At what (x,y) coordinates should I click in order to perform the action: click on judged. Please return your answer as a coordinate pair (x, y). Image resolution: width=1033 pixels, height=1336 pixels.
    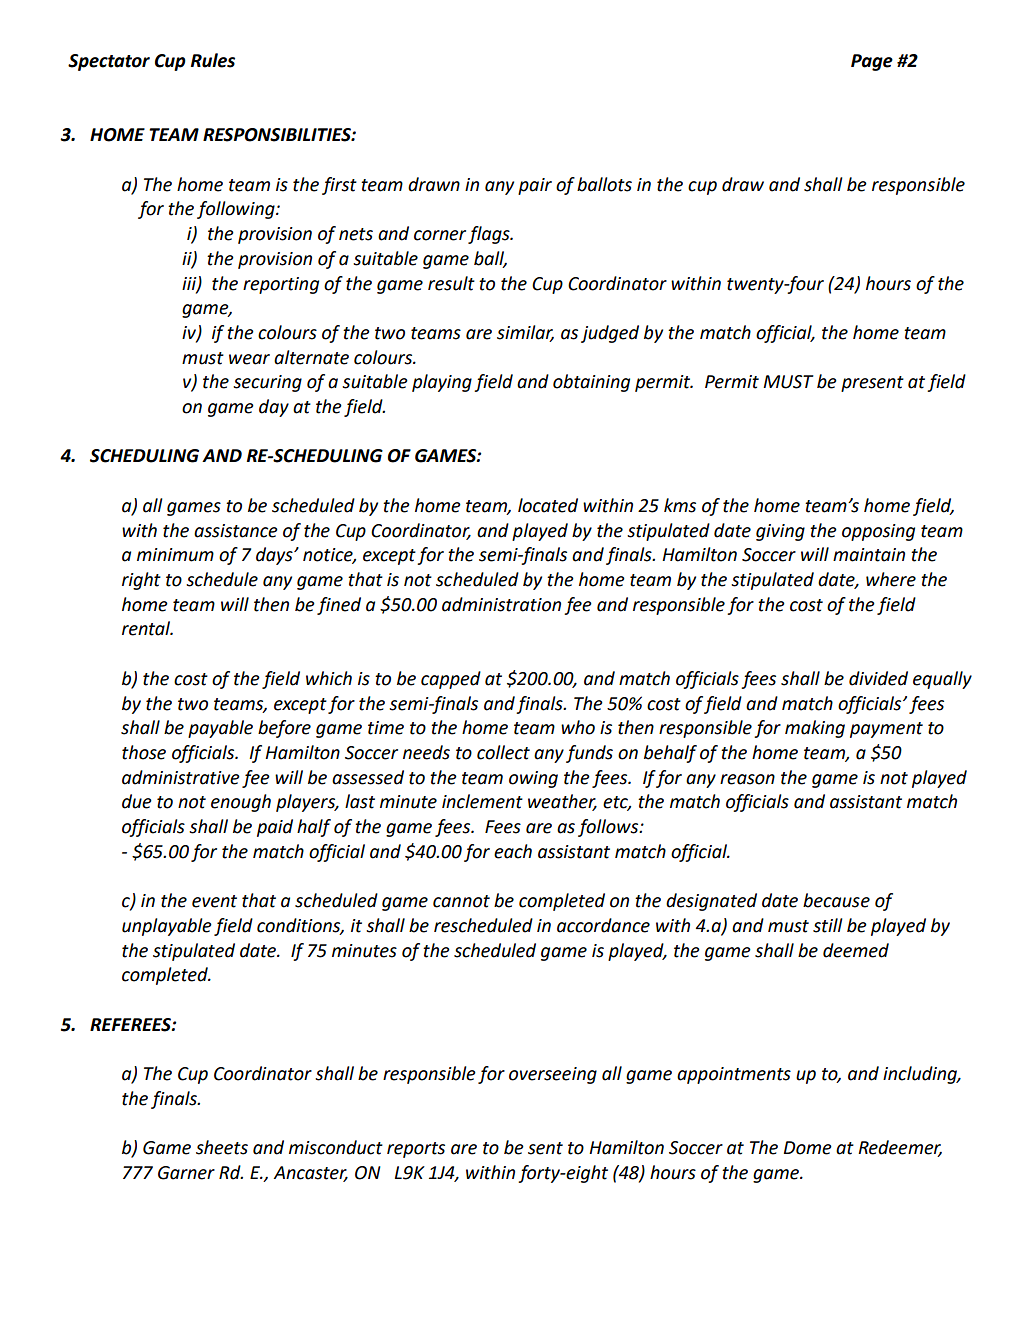
    Looking at the image, I should click on (610, 334).
